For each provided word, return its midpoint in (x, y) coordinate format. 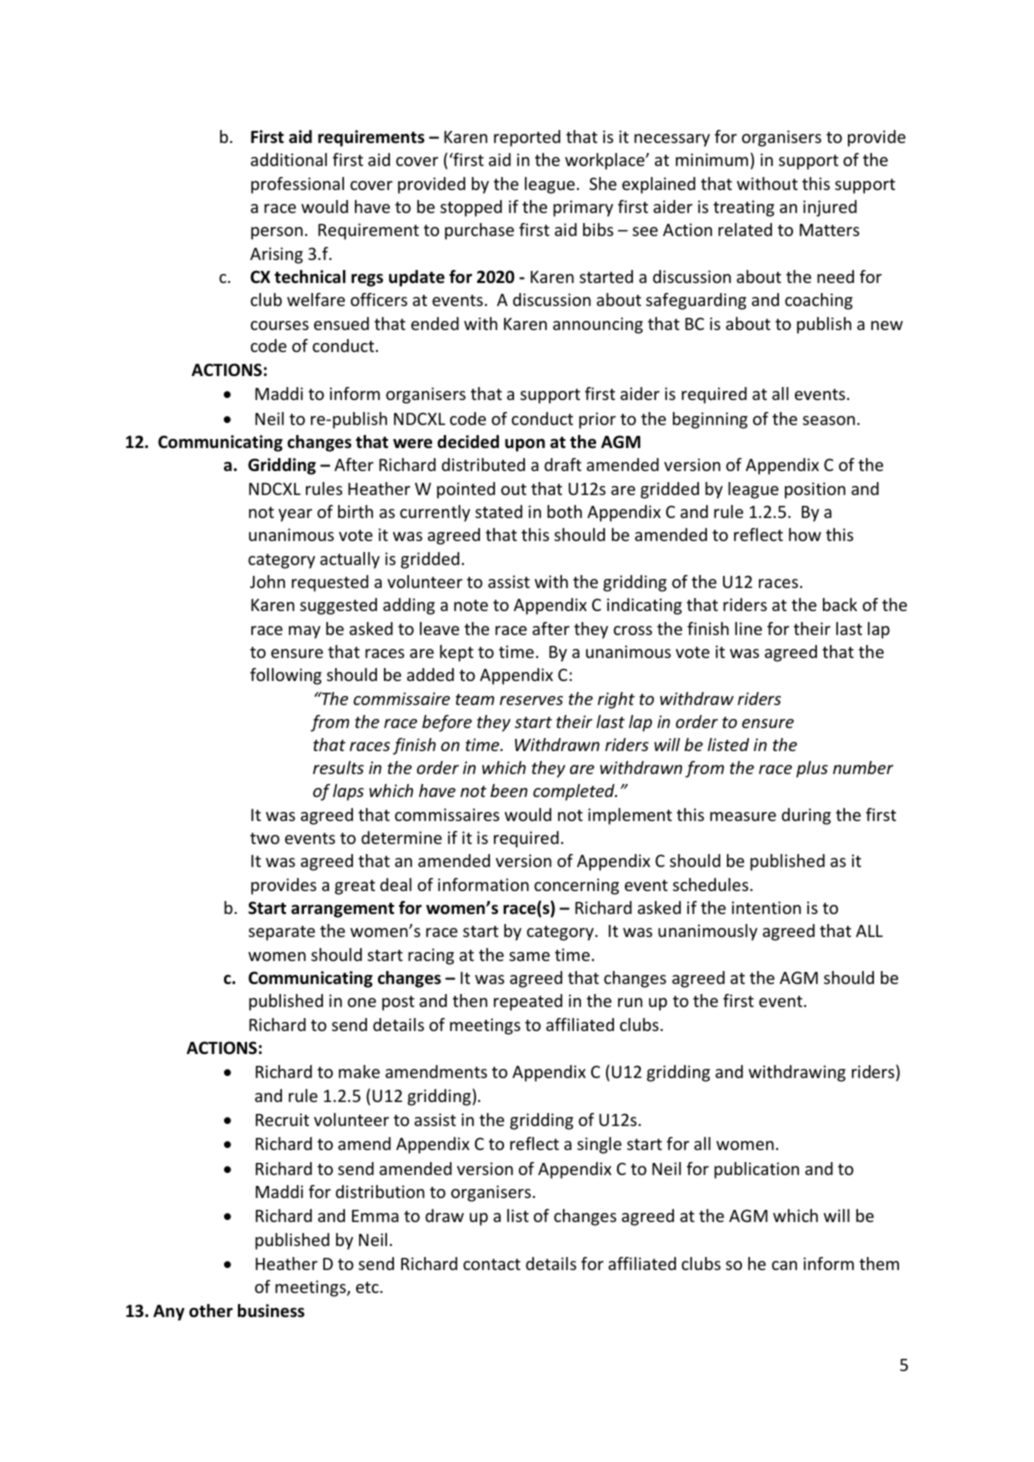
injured (830, 208)
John (267, 581)
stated (498, 511)
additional (289, 159)
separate (282, 933)
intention (766, 907)
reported (527, 138)
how (805, 534)
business (271, 1311)
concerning (576, 886)
